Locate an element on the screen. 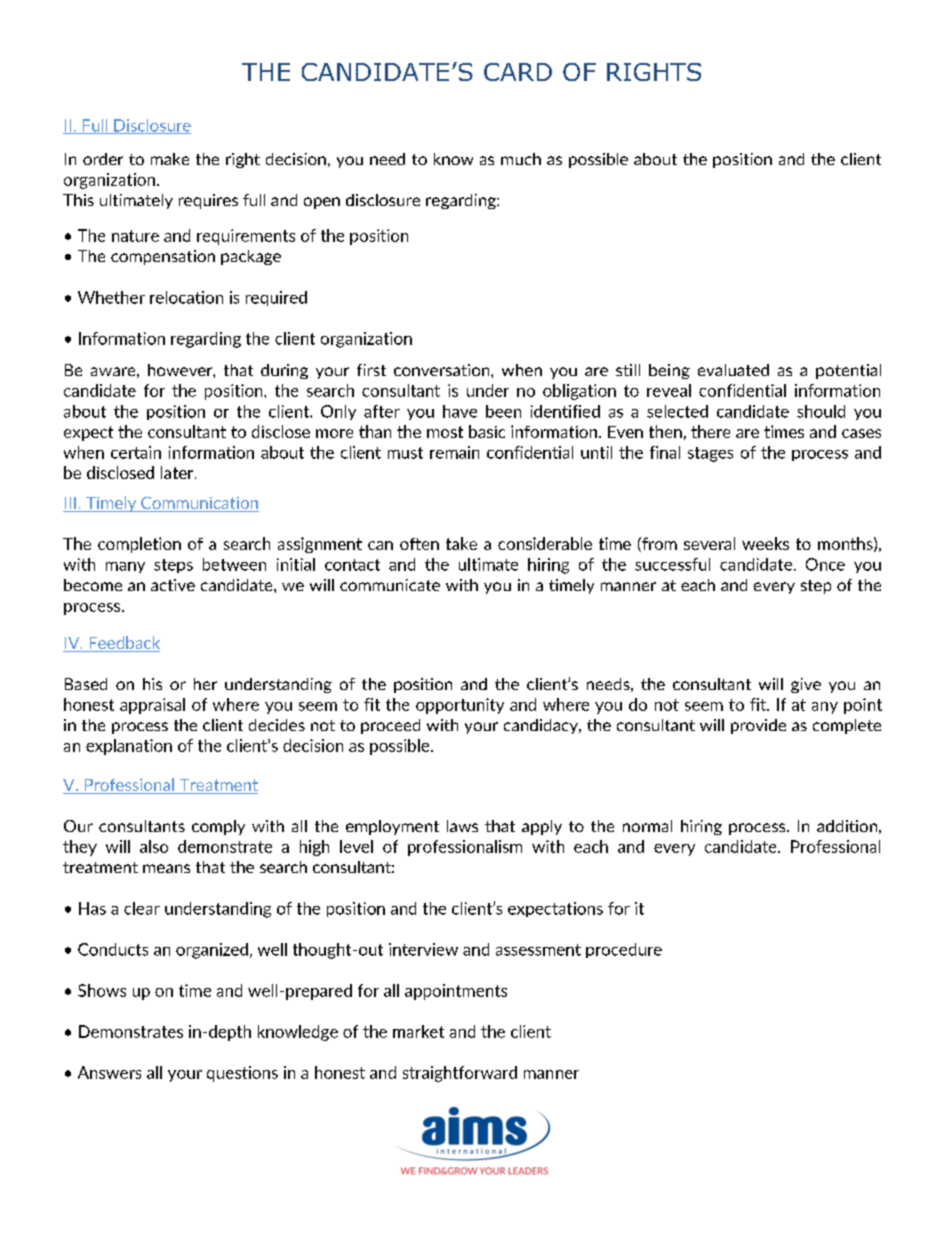 The height and width of the screenshot is (1233, 952). CARD is located at coordinates (518, 72).
